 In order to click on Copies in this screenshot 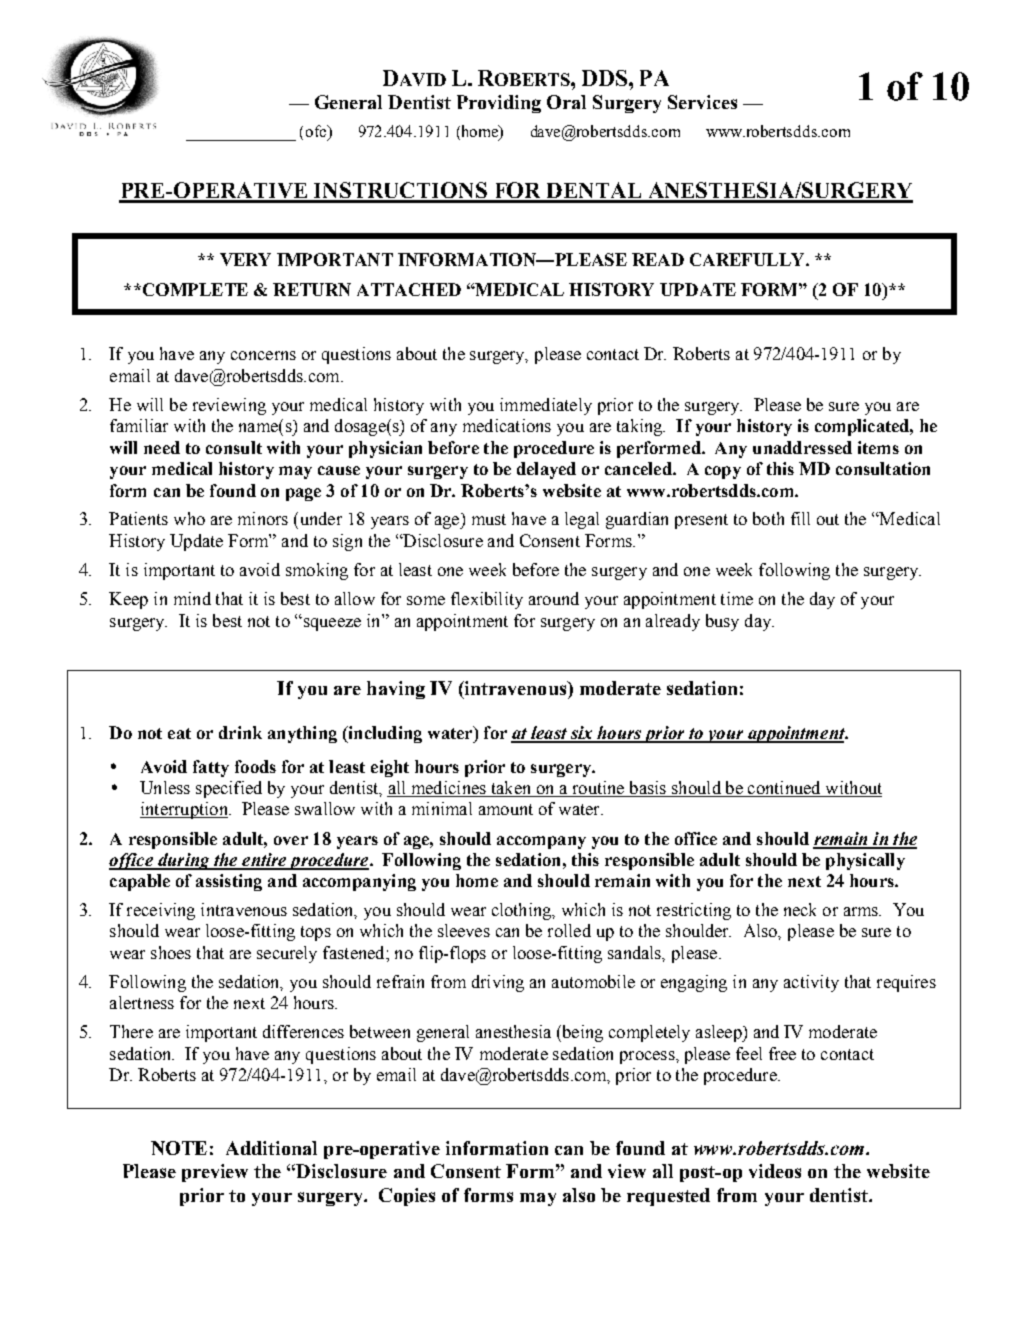, I will do `click(407, 1197)`.
